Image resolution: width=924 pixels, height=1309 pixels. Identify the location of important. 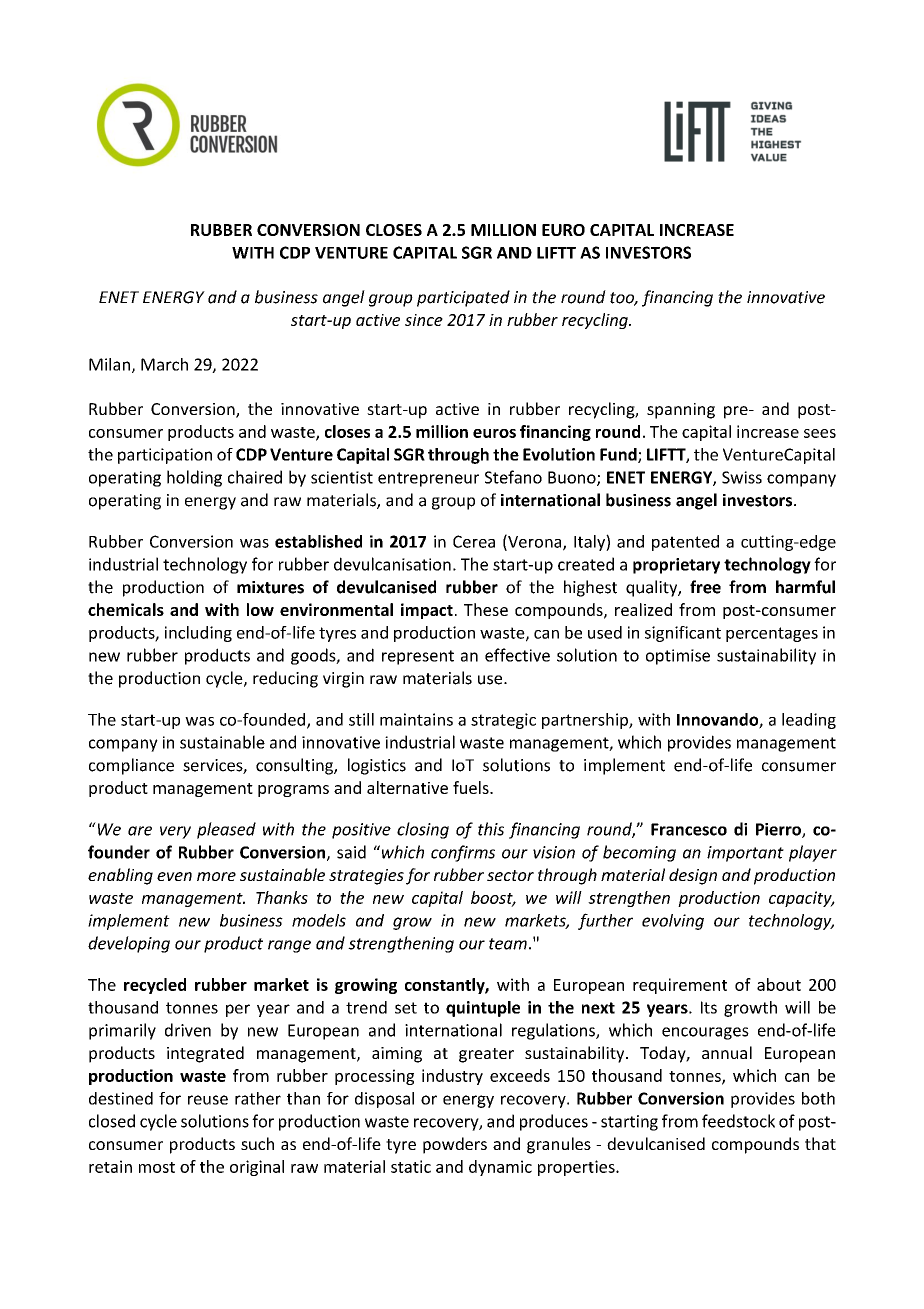
(745, 854).
